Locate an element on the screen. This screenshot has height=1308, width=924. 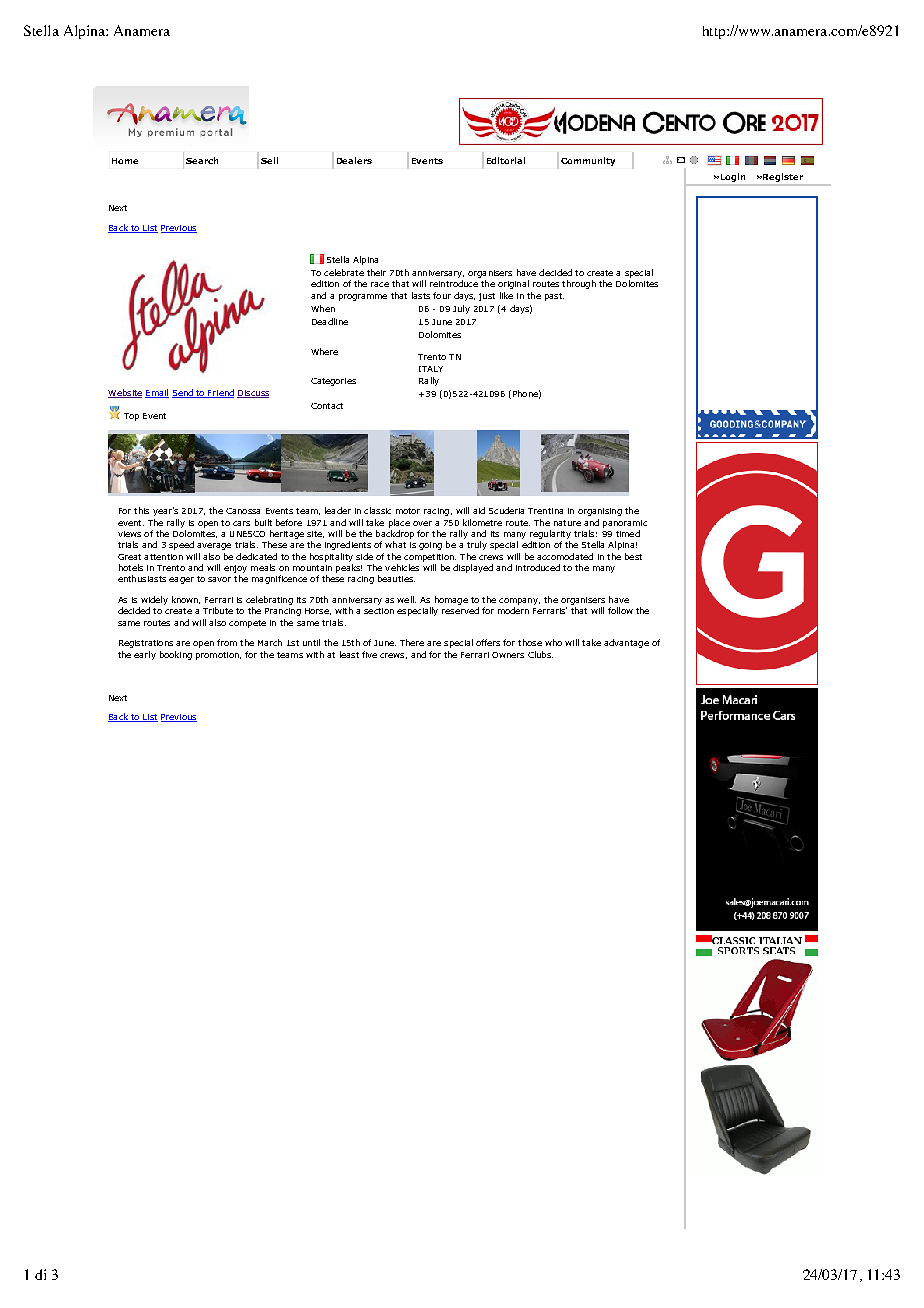
Search is located at coordinates (202, 160).
